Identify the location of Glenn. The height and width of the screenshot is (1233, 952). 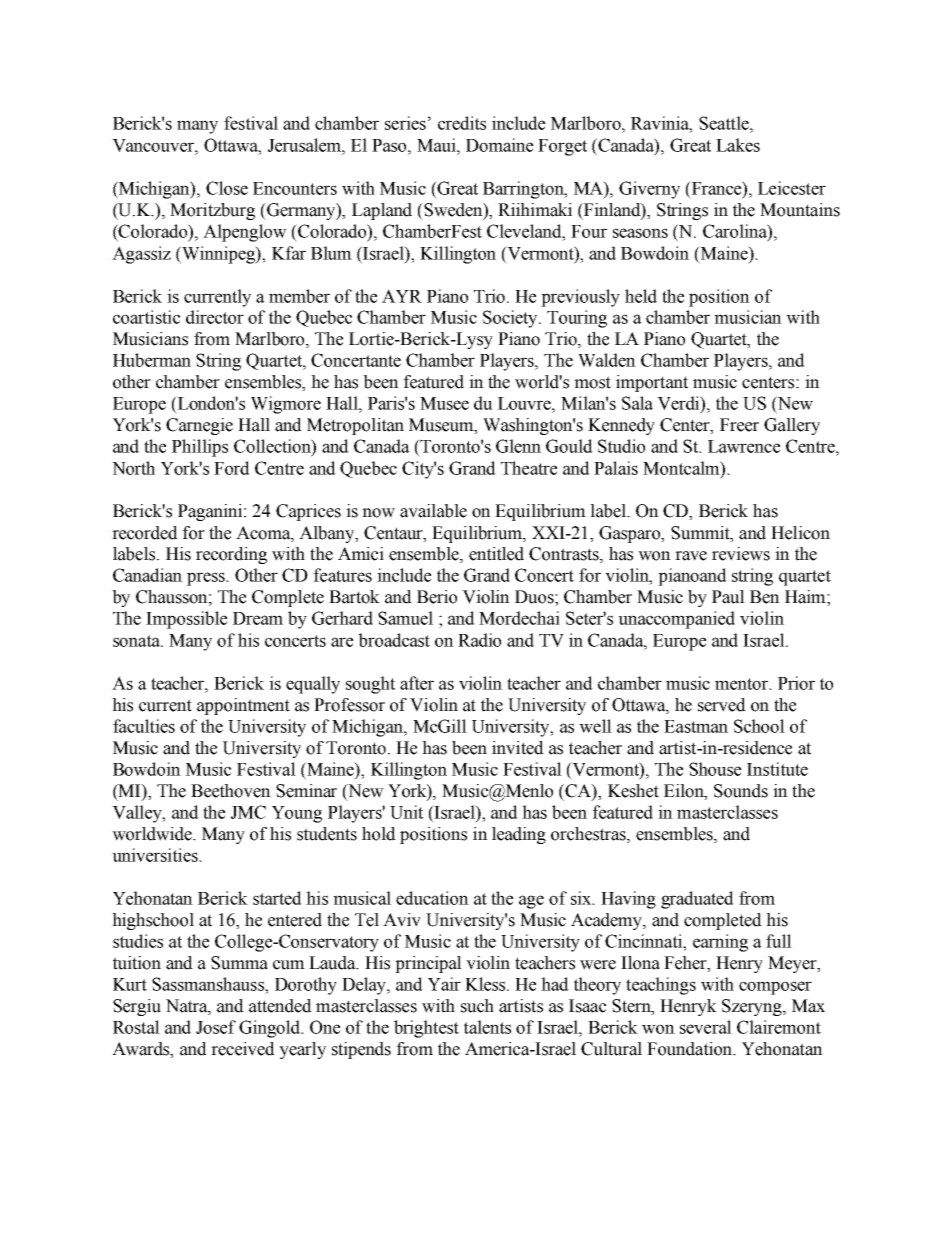
(518, 446).
